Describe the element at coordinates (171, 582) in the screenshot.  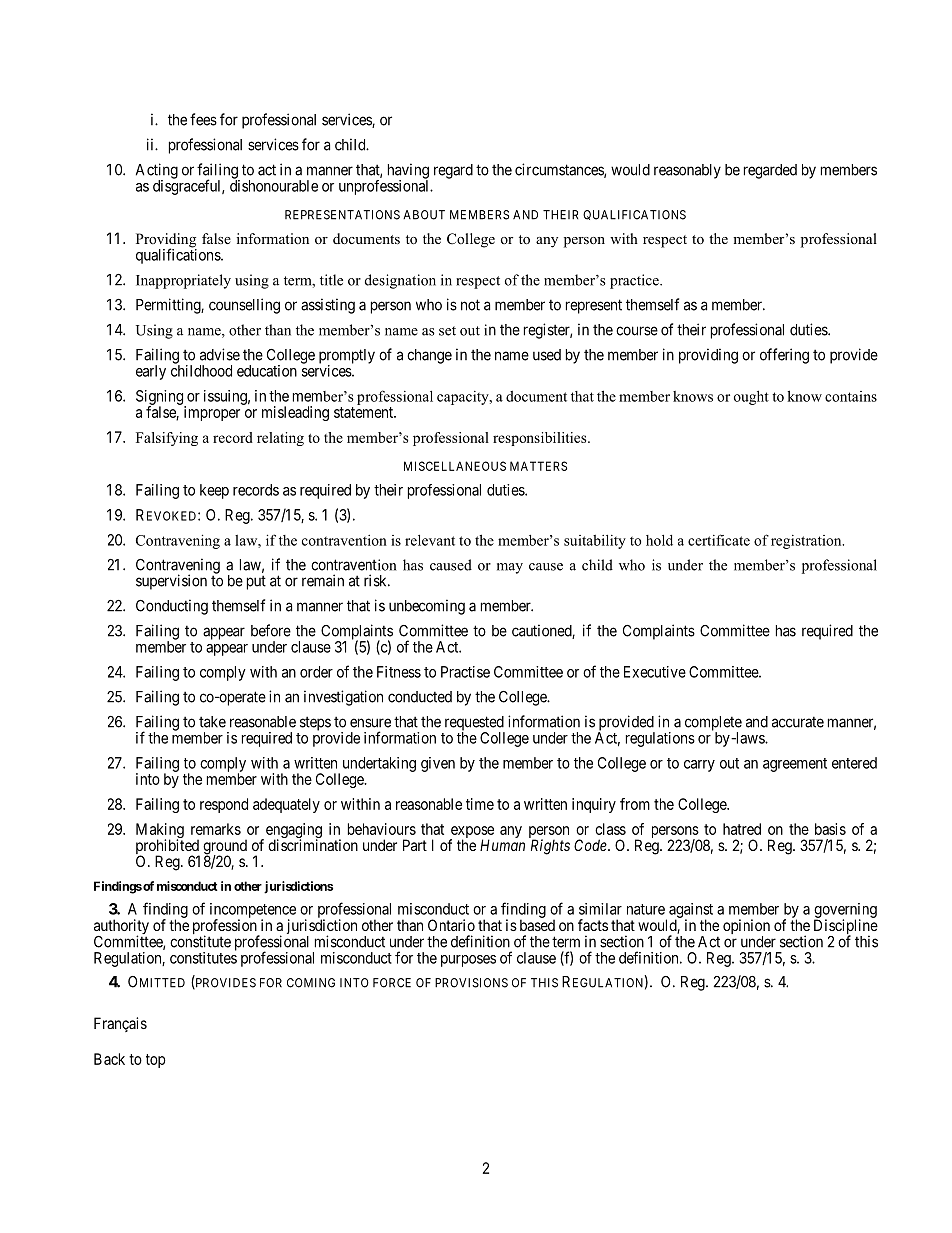
I see `supervision` at that location.
